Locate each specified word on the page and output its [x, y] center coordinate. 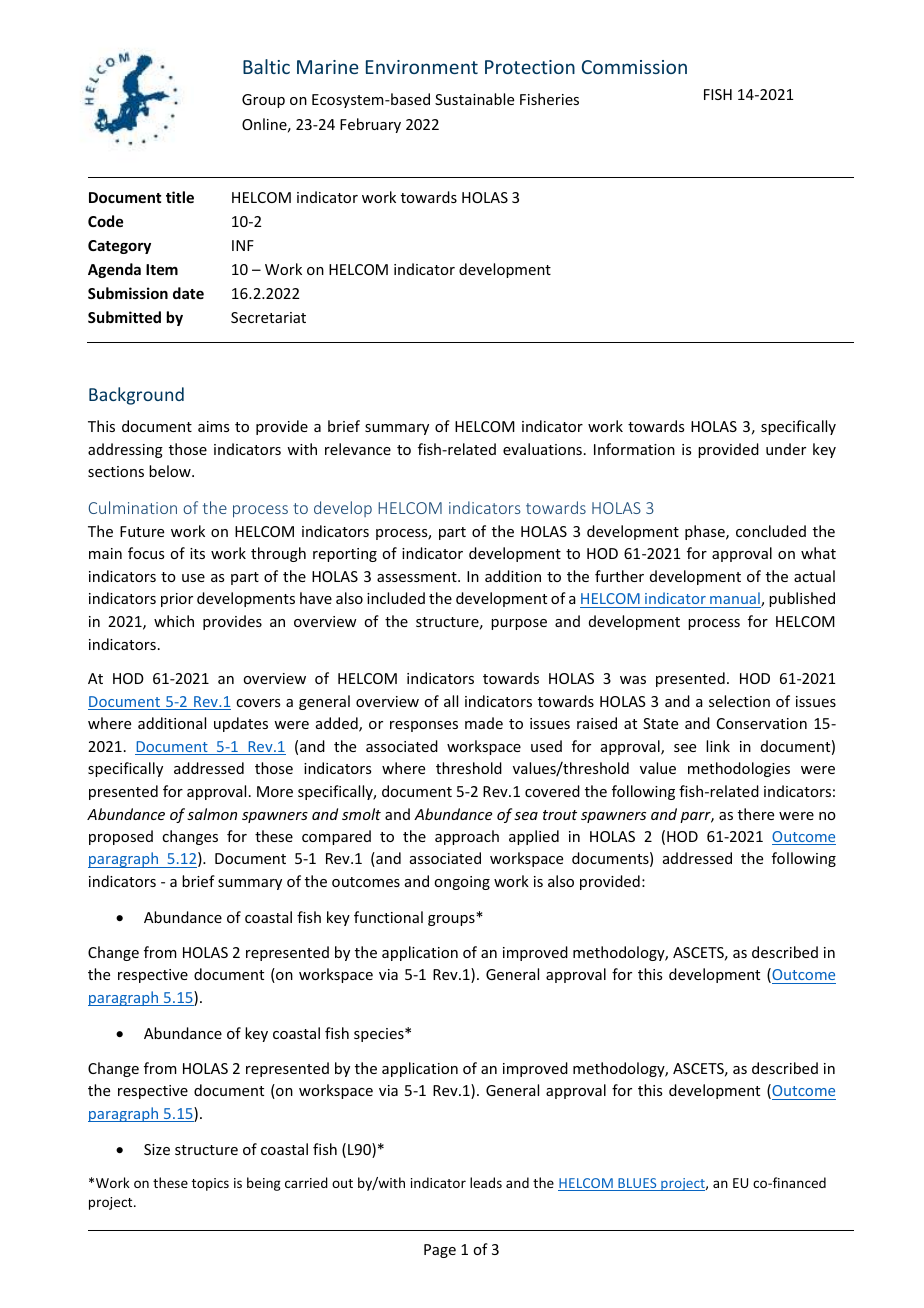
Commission [634, 67]
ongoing [462, 883]
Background [136, 396]
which [174, 621]
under [786, 449]
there [756, 814]
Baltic [266, 66]
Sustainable [474, 99]
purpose [519, 624]
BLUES [637, 1184]
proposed [121, 837]
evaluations [542, 449]
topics [210, 1184]
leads [486, 1182]
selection [739, 701]
